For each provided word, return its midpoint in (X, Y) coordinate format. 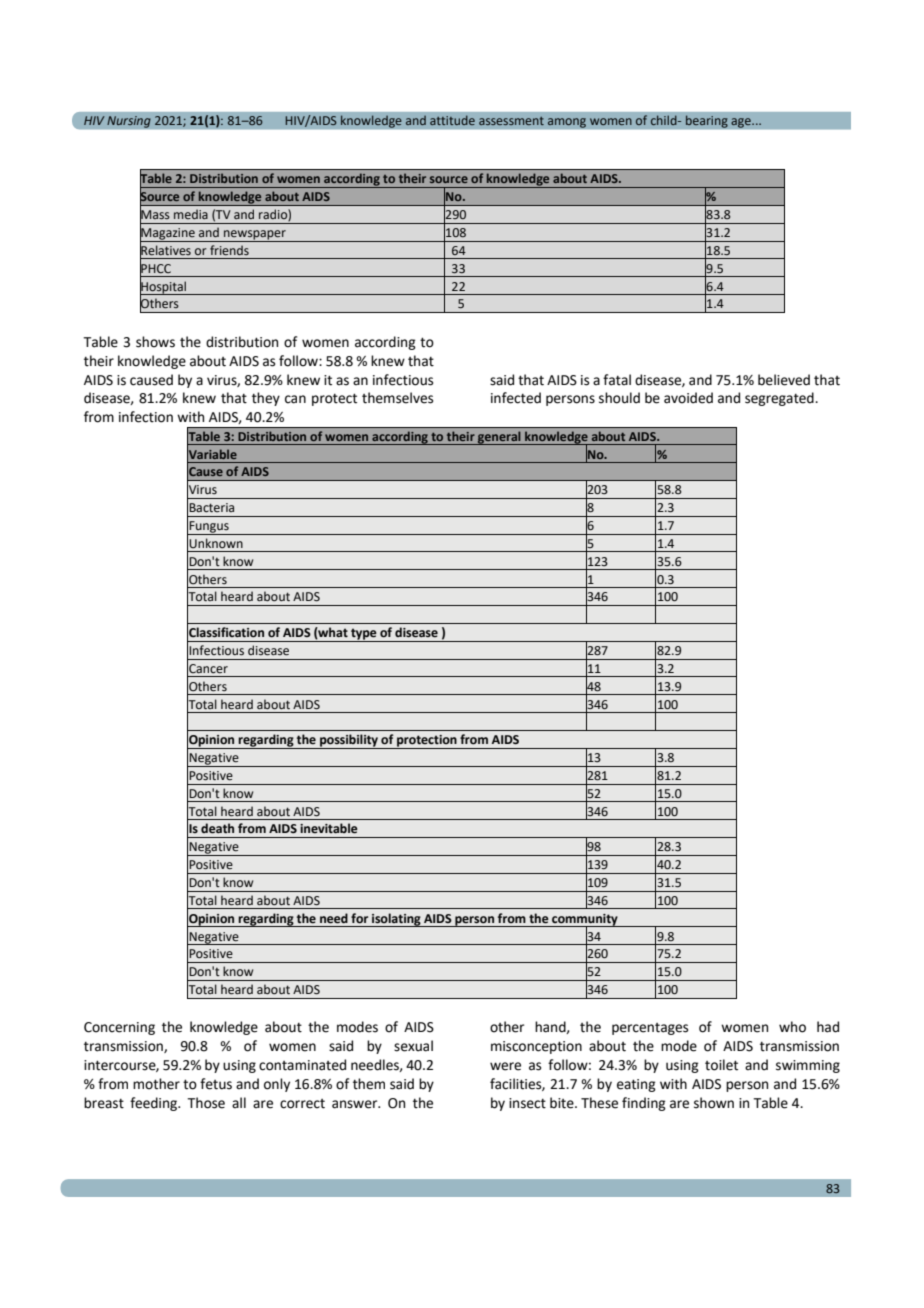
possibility (349, 741)
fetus (216, 1084)
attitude (452, 120)
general (499, 438)
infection (146, 417)
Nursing (129, 122)
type (364, 635)
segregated (780, 399)
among (566, 123)
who (792, 1027)
